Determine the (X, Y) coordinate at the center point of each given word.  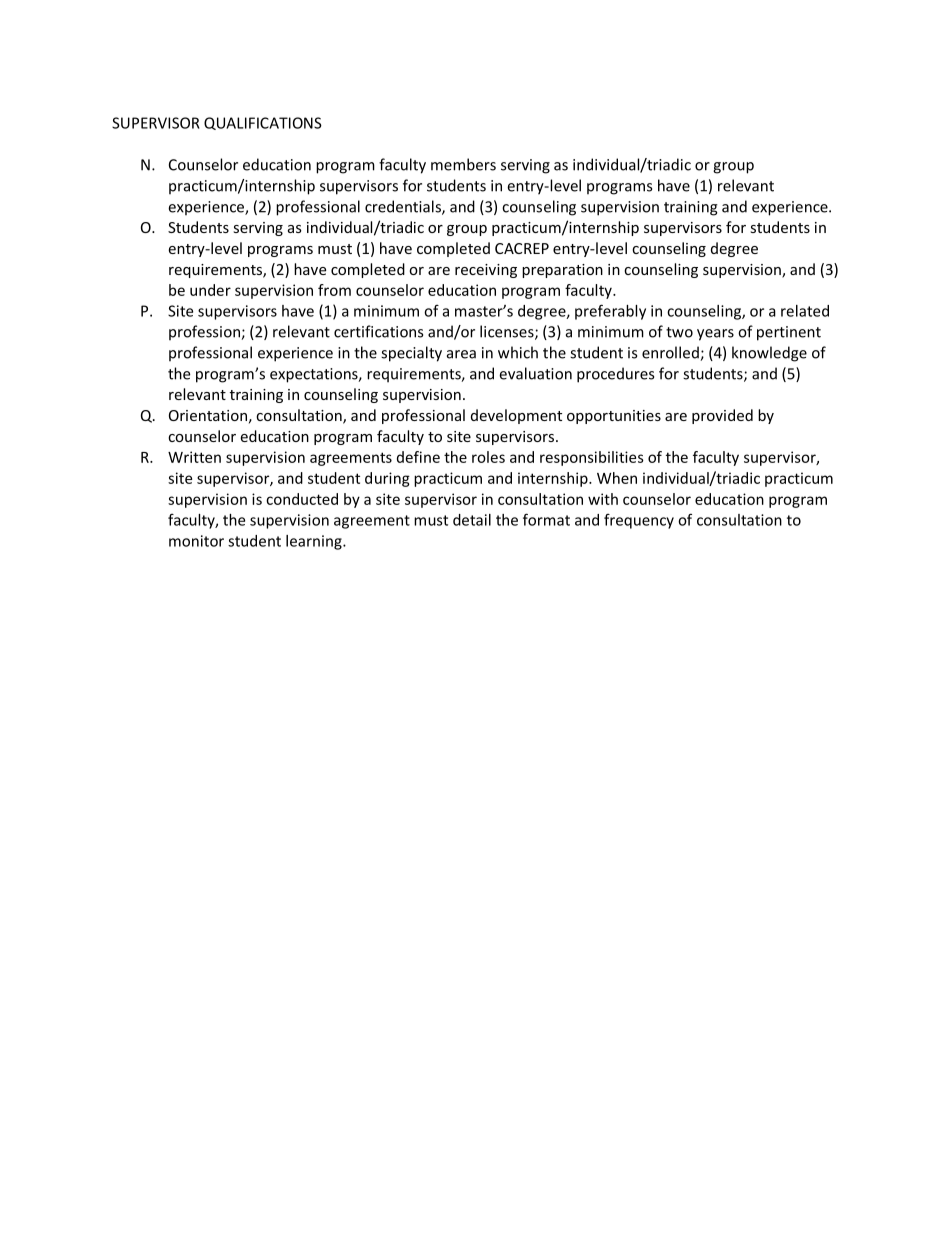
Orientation (208, 415)
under (210, 290)
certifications (378, 331)
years (715, 335)
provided (722, 416)
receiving (486, 271)
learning (315, 542)
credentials (404, 207)
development (516, 416)
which (518, 352)
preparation (562, 271)
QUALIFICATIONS (263, 123)
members (463, 164)
